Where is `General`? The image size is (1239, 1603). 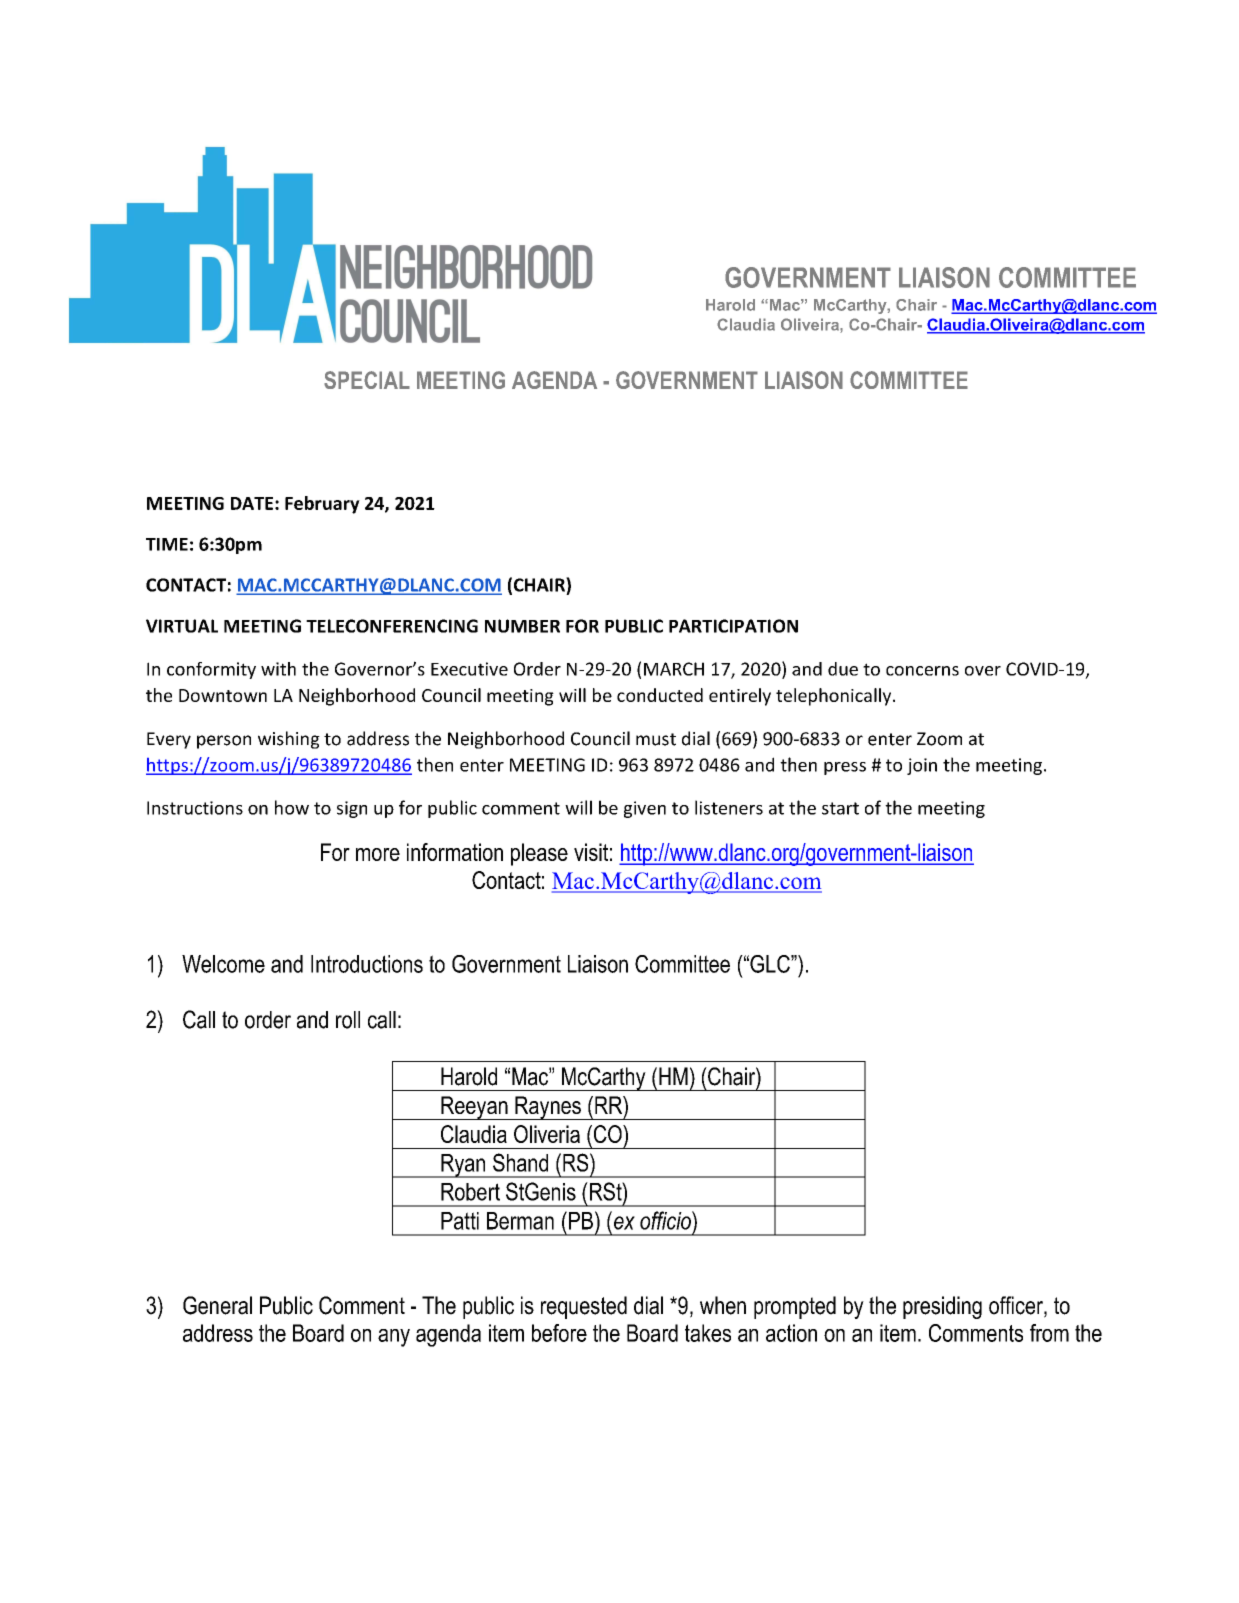 General is located at coordinates (217, 1305).
